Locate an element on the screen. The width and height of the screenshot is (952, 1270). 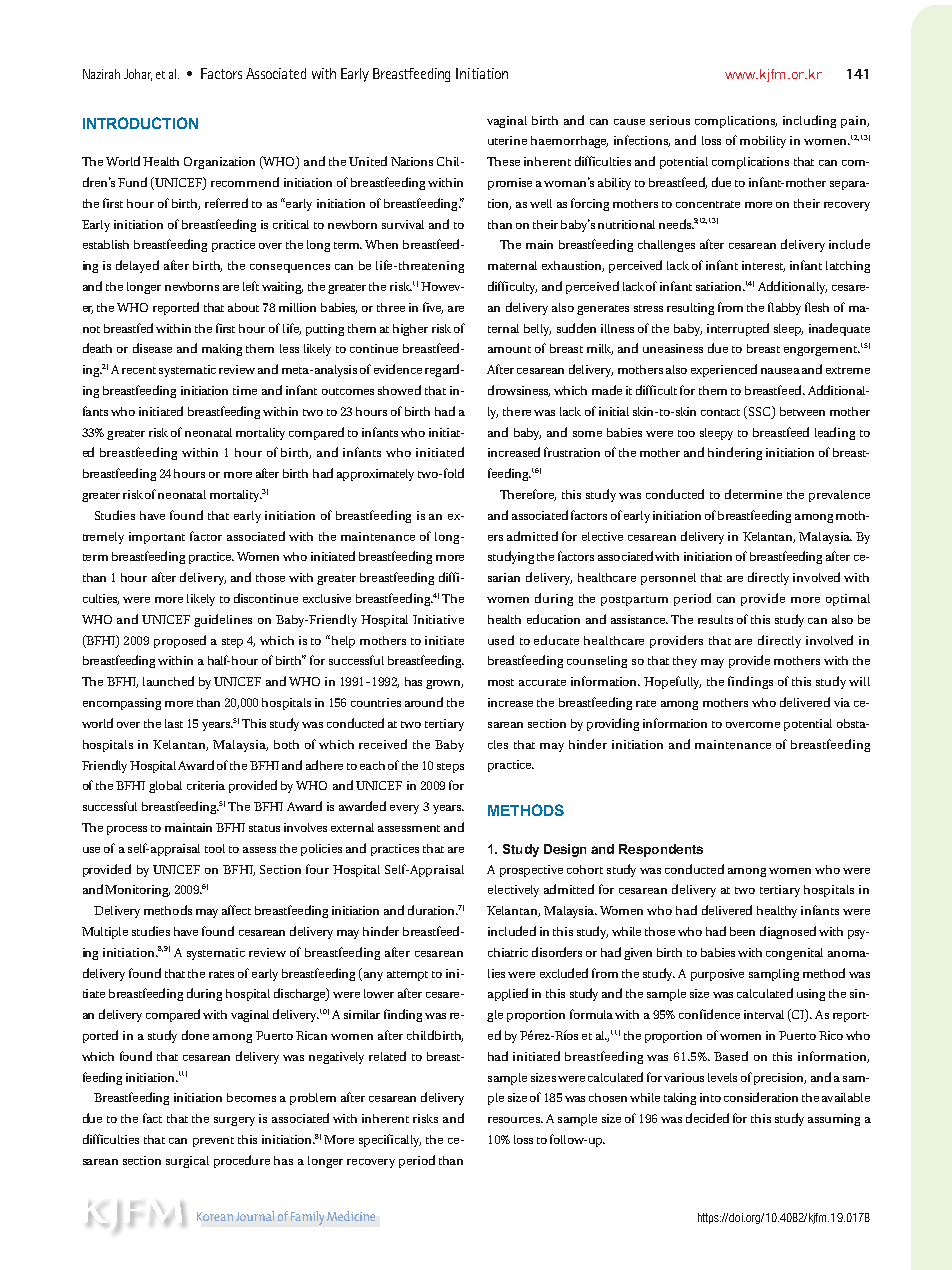
prevalence is located at coordinates (839, 496).
